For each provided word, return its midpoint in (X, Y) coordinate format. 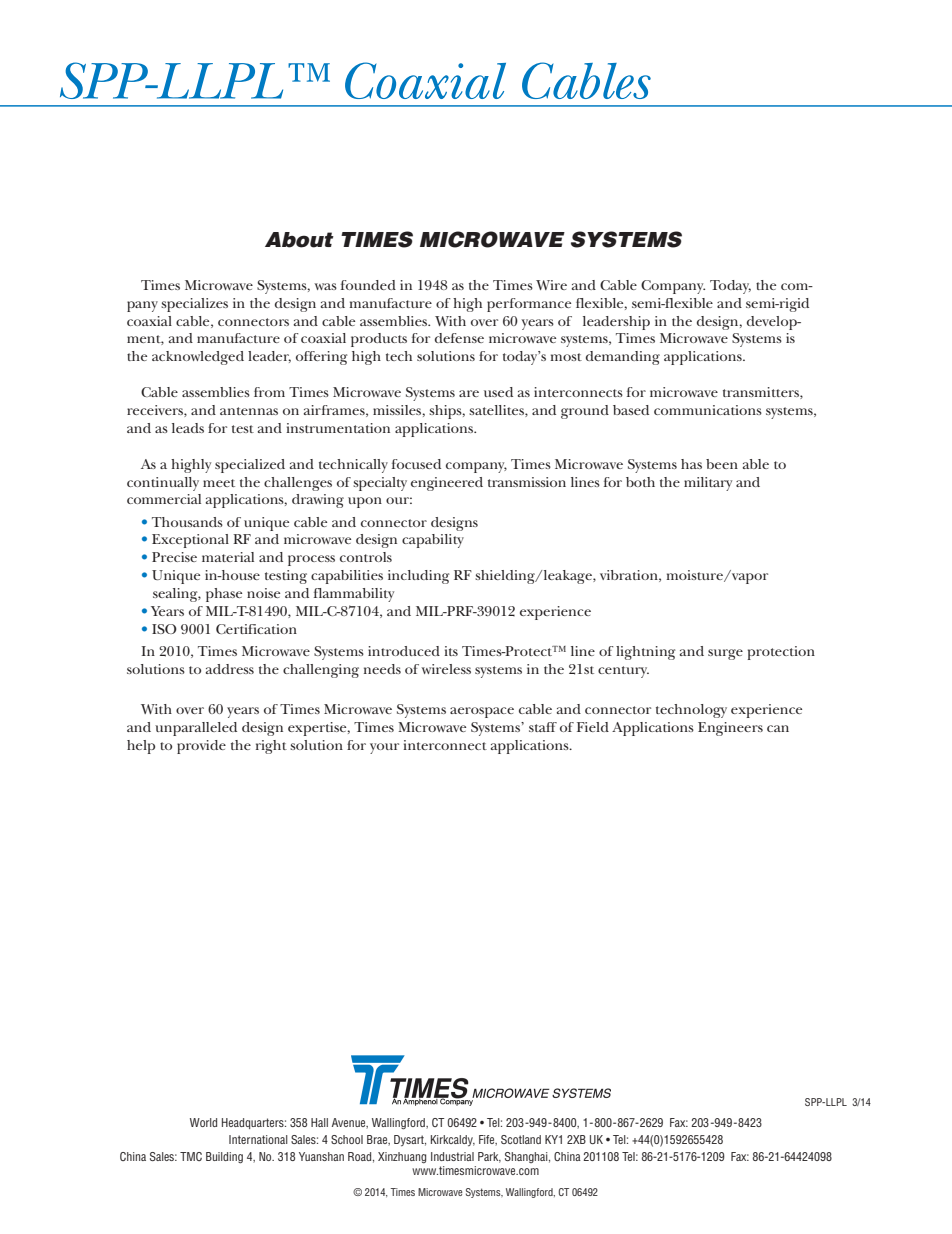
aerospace (482, 712)
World (203, 1122)
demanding (623, 358)
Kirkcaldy (453, 1140)
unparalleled (196, 729)
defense (459, 338)
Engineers (730, 729)
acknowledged (198, 358)
